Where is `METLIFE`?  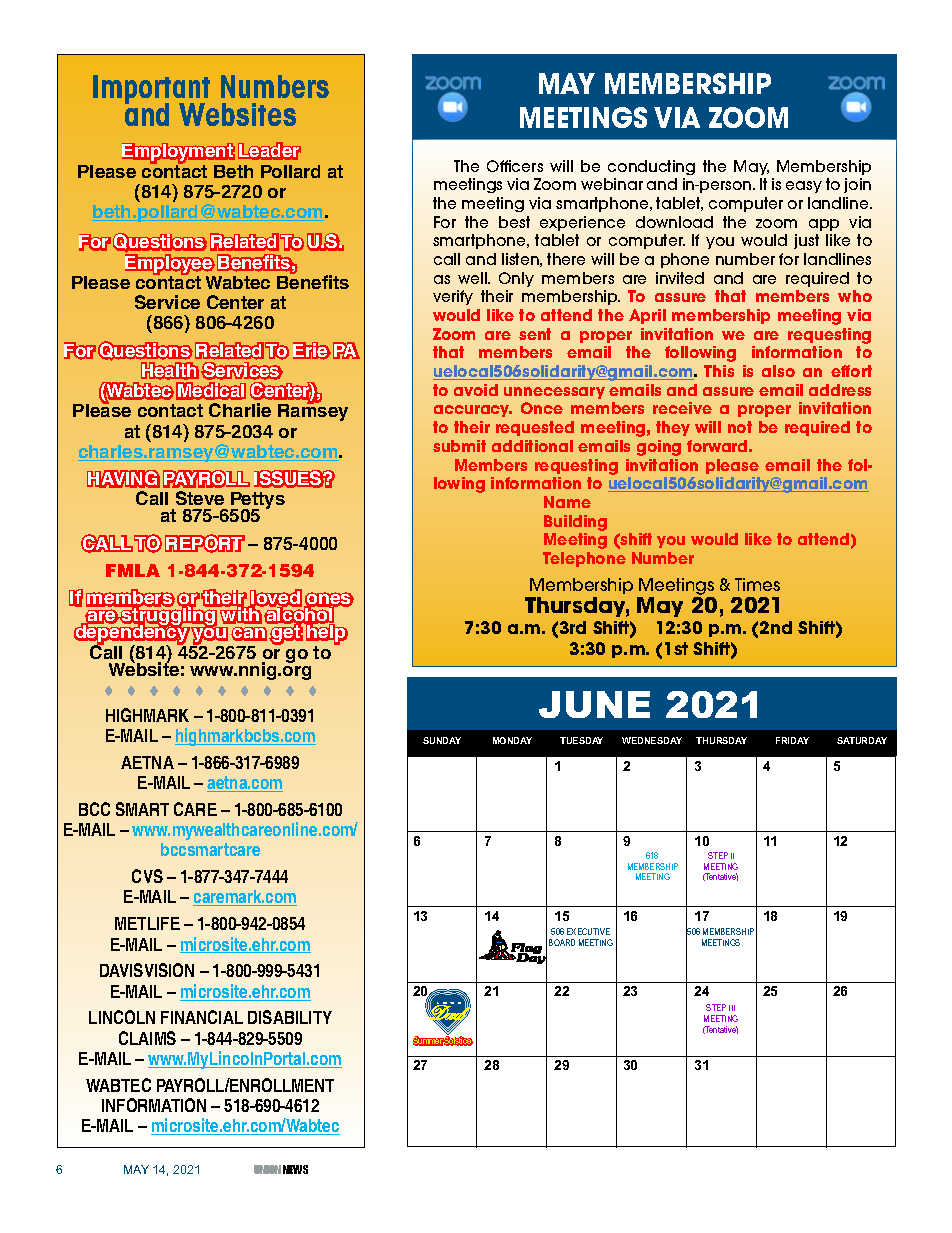 METLIFE is located at coordinates (147, 923).
